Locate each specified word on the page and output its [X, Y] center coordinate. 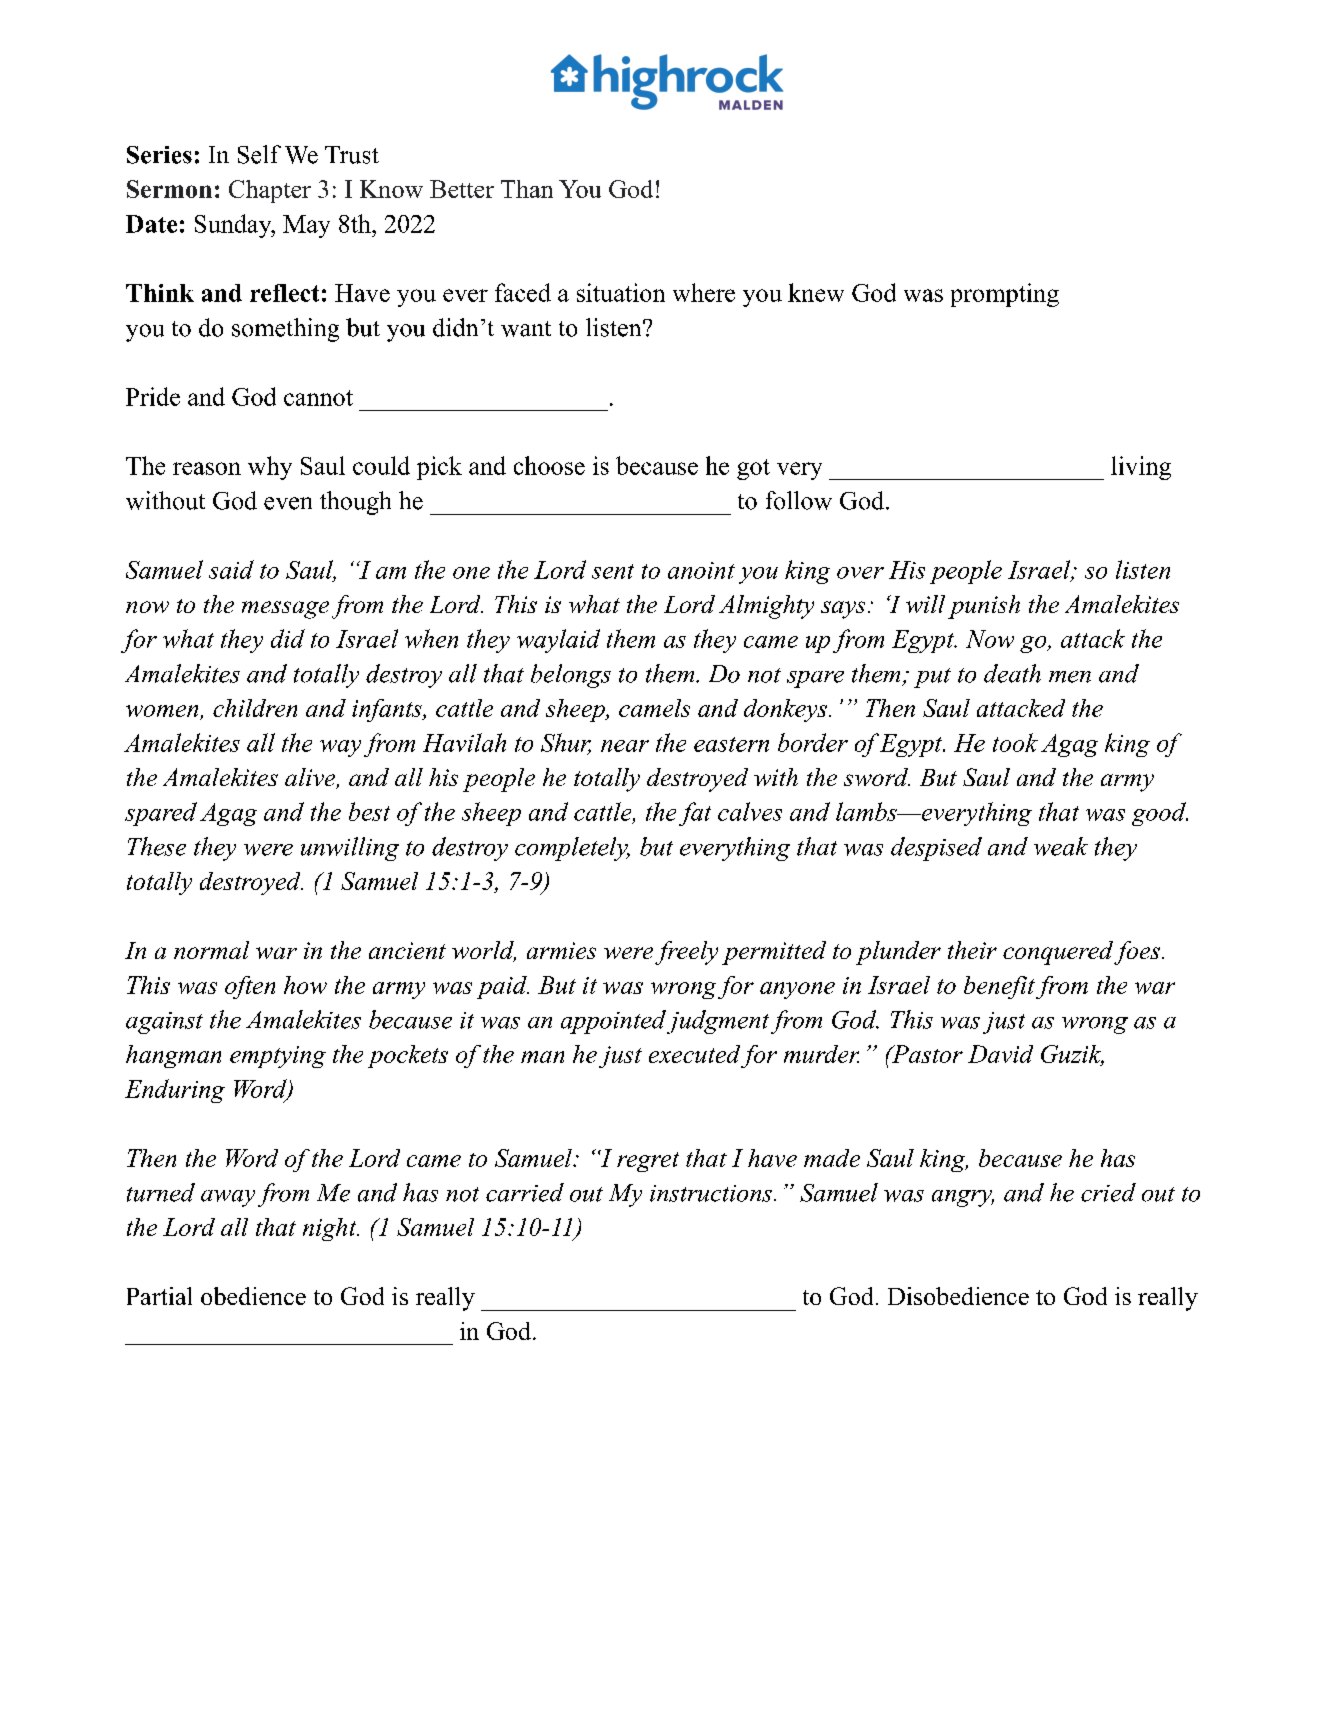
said [231, 569]
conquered [1058, 953]
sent [613, 571]
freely [686, 953]
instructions [711, 1193]
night [331, 1229]
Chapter [270, 191]
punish [984, 607]
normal [211, 950]
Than [527, 189]
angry [963, 1198]
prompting [1005, 295]
